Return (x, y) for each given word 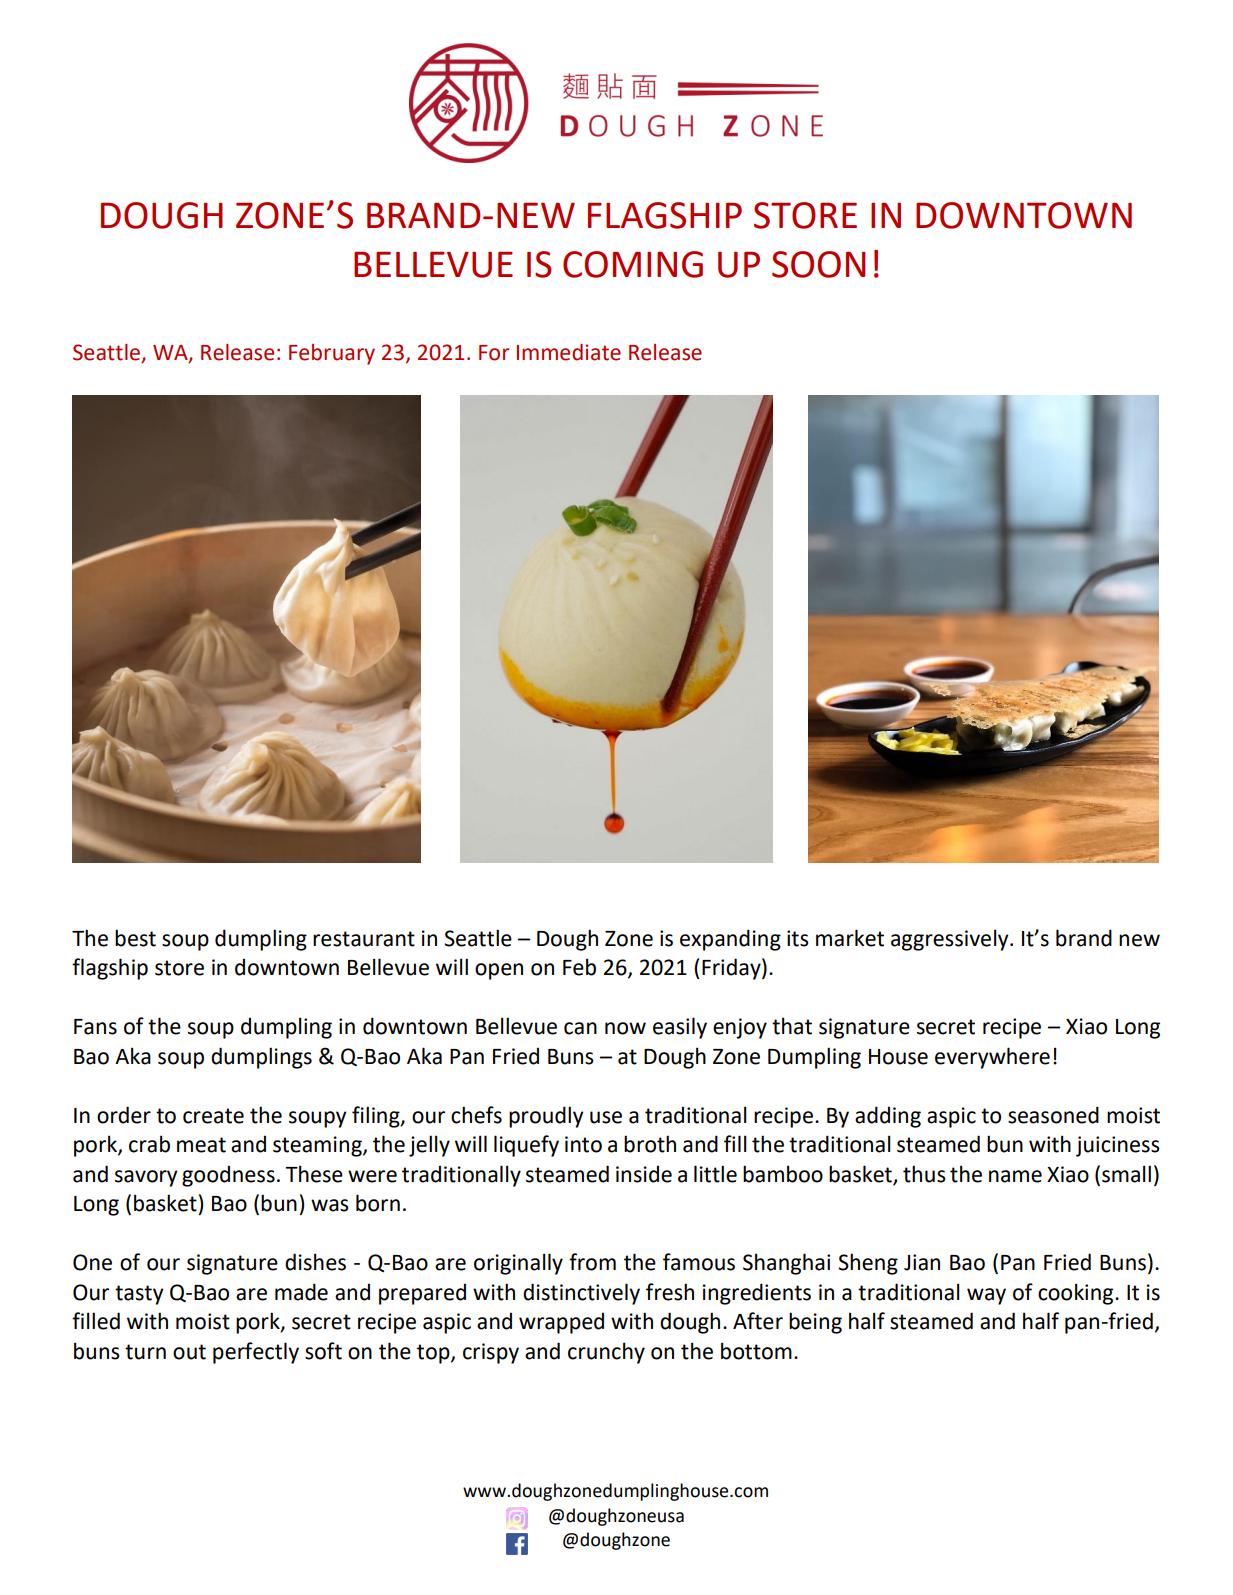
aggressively (951, 940)
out (189, 1352)
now (625, 1028)
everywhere (992, 1058)
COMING (633, 264)
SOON (819, 264)
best (135, 938)
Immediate (569, 352)
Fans (95, 1027)
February (332, 354)
